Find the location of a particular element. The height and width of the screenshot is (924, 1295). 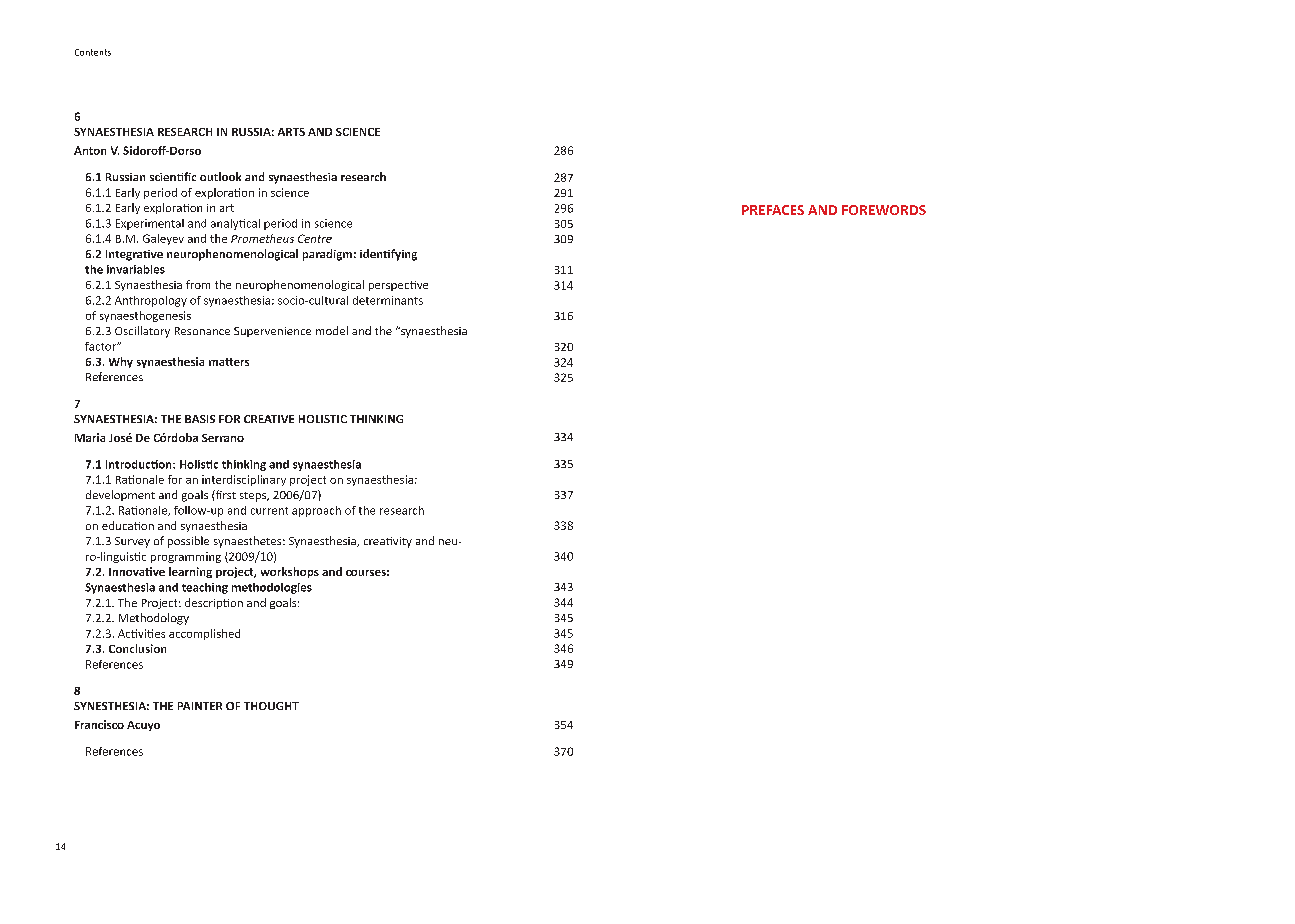

Centre is located at coordinates (315, 238).
